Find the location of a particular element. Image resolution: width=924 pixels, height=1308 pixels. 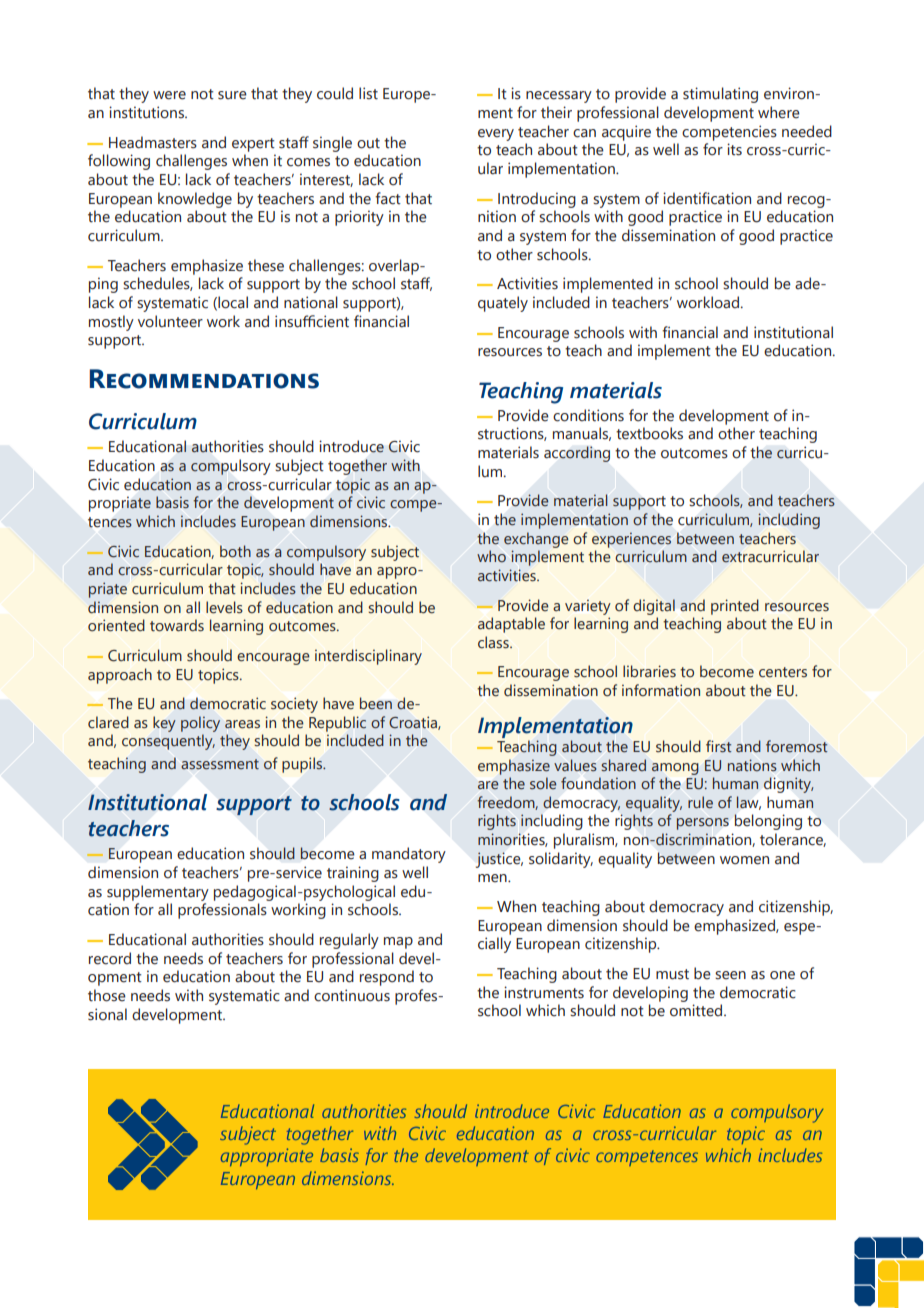

seen is located at coordinates (730, 975).
